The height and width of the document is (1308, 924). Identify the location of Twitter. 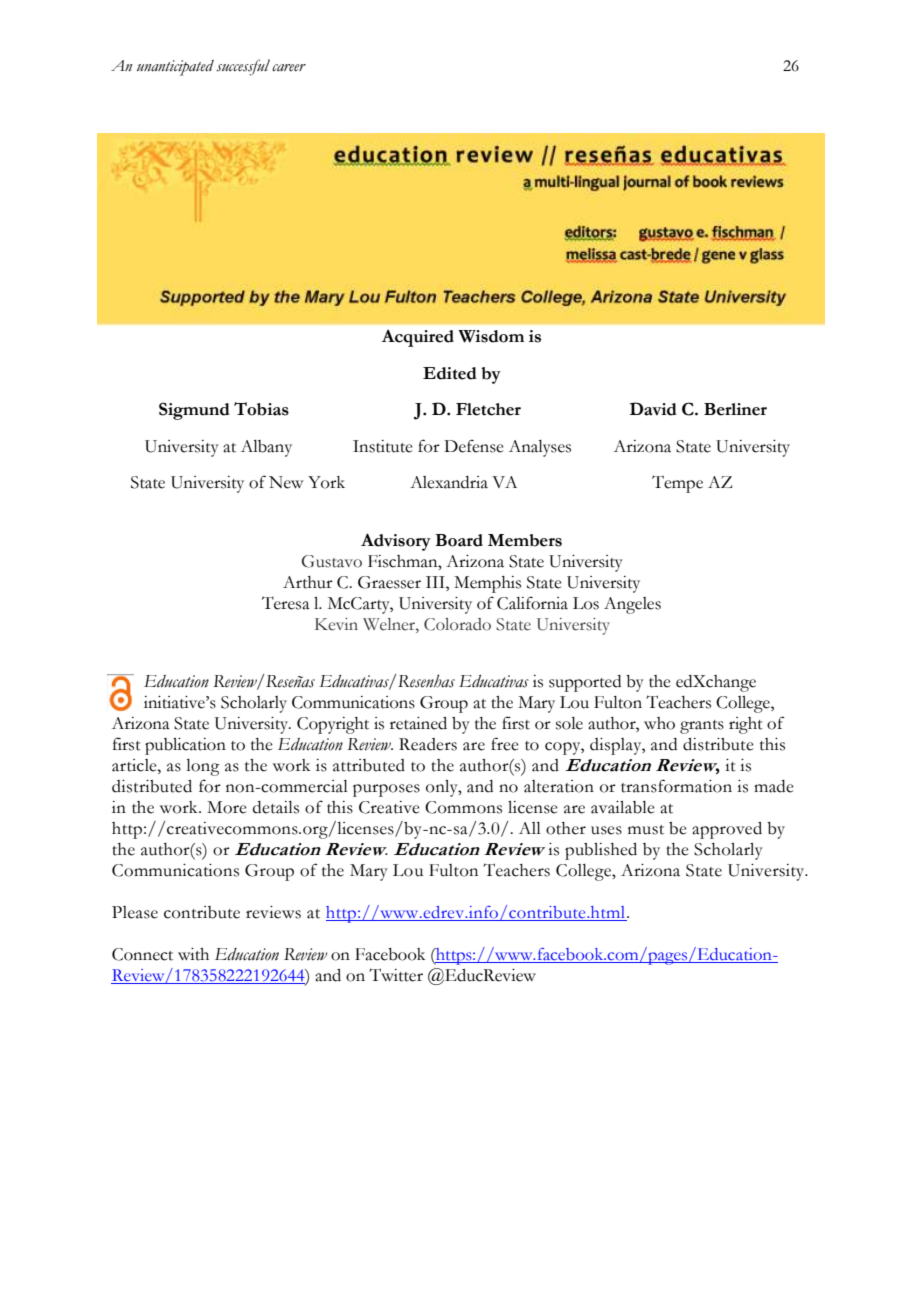
(396, 975).
